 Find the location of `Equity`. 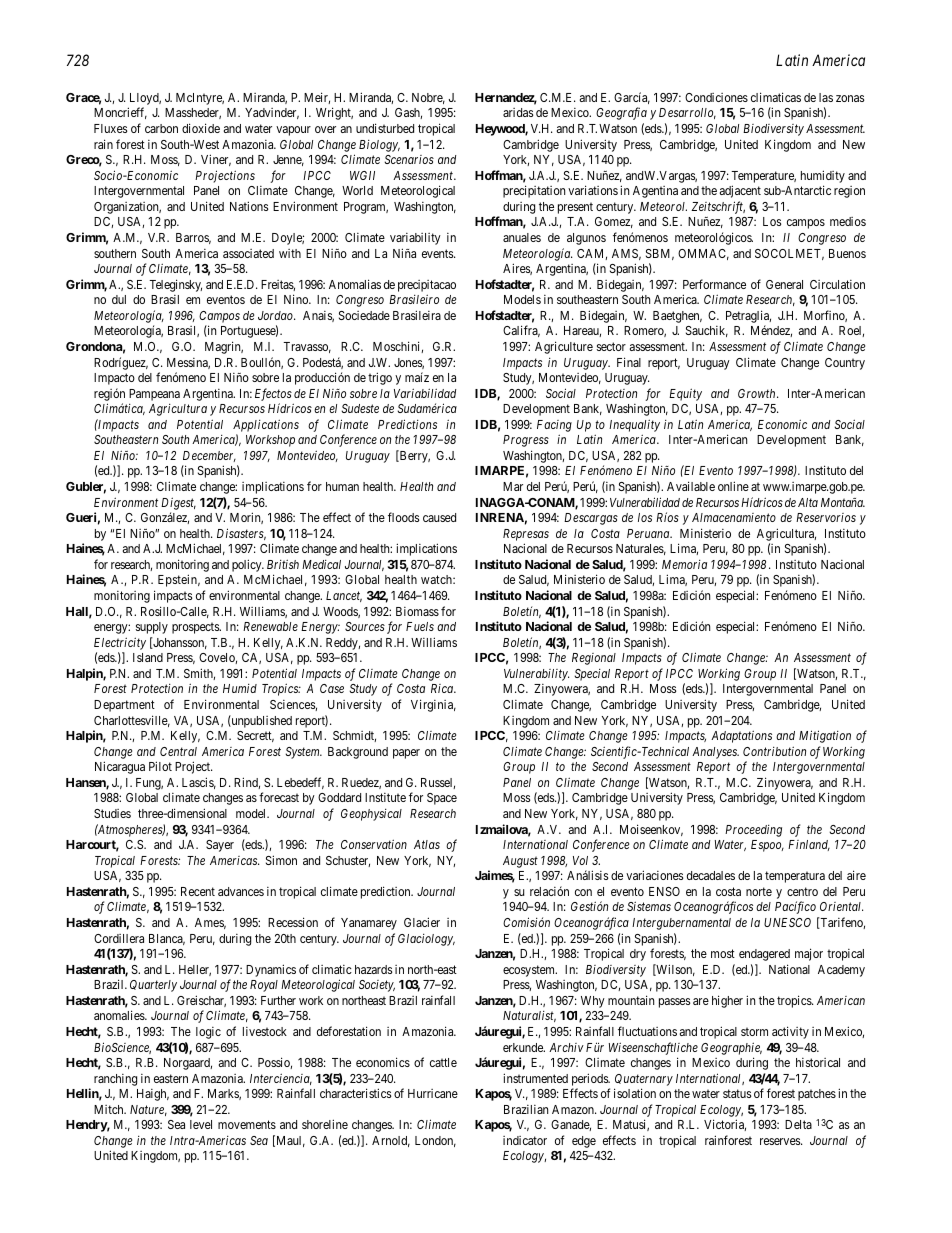

Equity is located at coordinates (685, 394).
